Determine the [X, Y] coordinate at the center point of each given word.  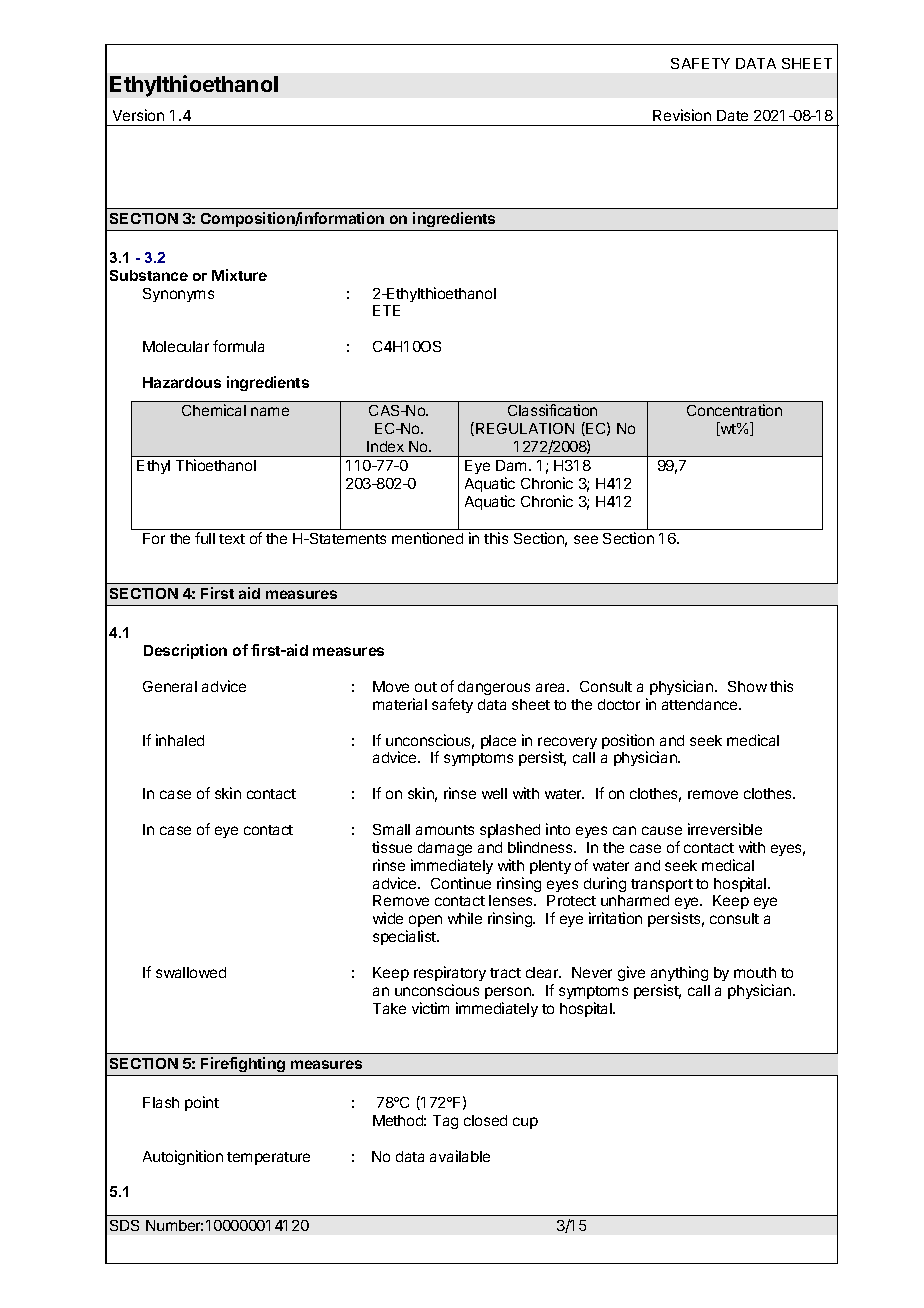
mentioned [427, 538]
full [205, 538]
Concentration [734, 410]
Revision [682, 115]
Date [732, 115]
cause [662, 830]
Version [138, 115]
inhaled [180, 740]
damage [445, 849]
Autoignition [183, 1157]
